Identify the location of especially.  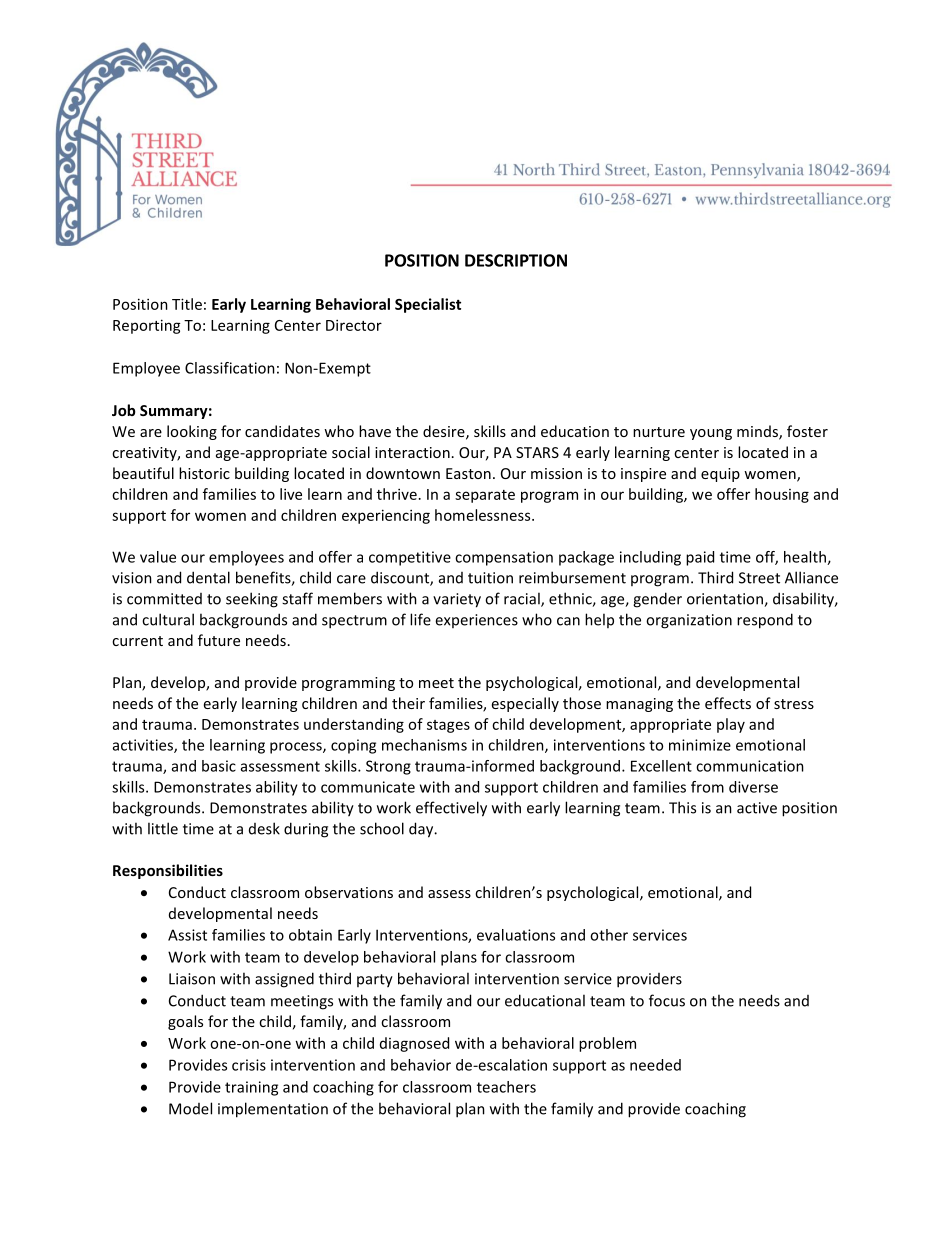
(525, 704).
